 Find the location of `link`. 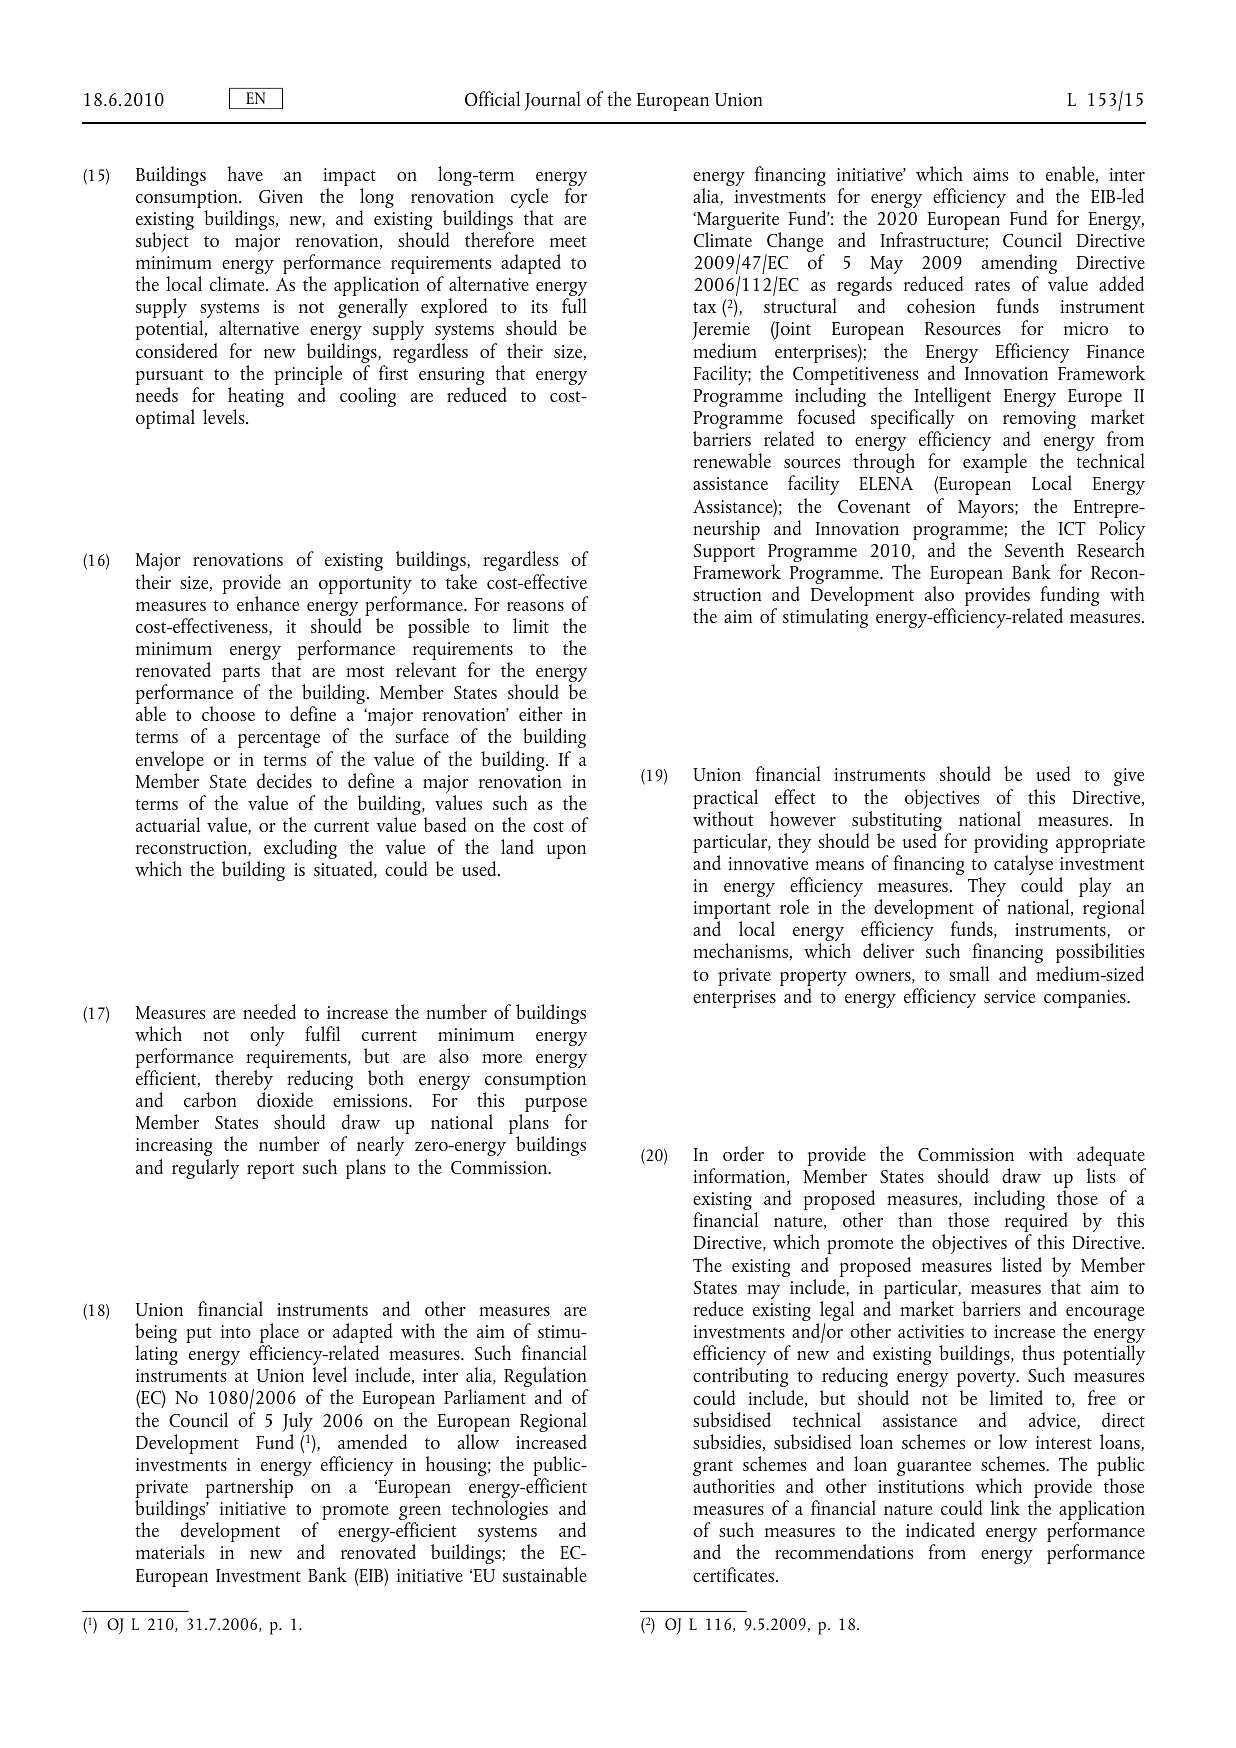

link is located at coordinates (1005, 1507).
